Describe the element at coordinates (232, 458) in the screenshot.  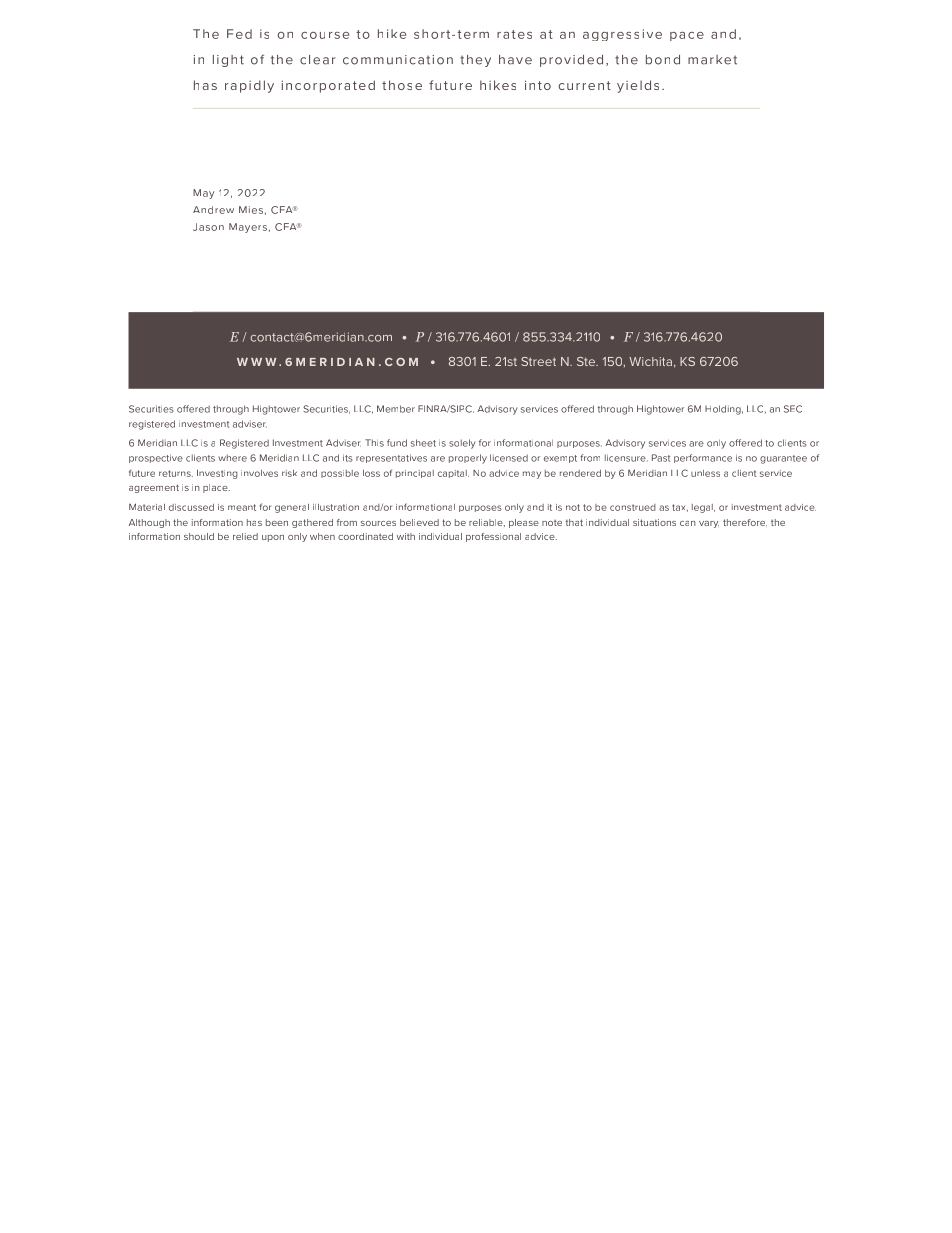
I see `where` at that location.
